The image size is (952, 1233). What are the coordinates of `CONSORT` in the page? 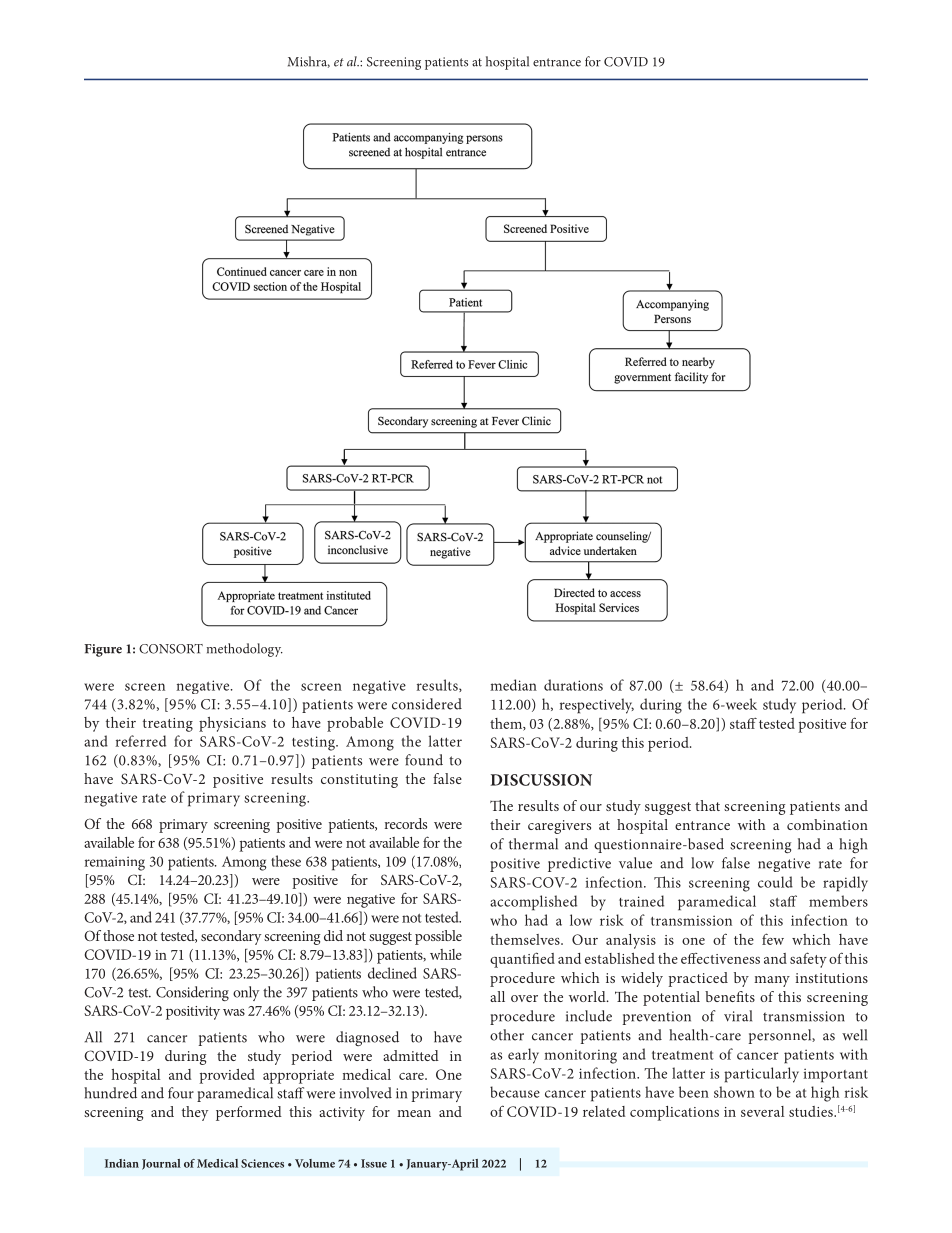 It's located at (171, 649).
